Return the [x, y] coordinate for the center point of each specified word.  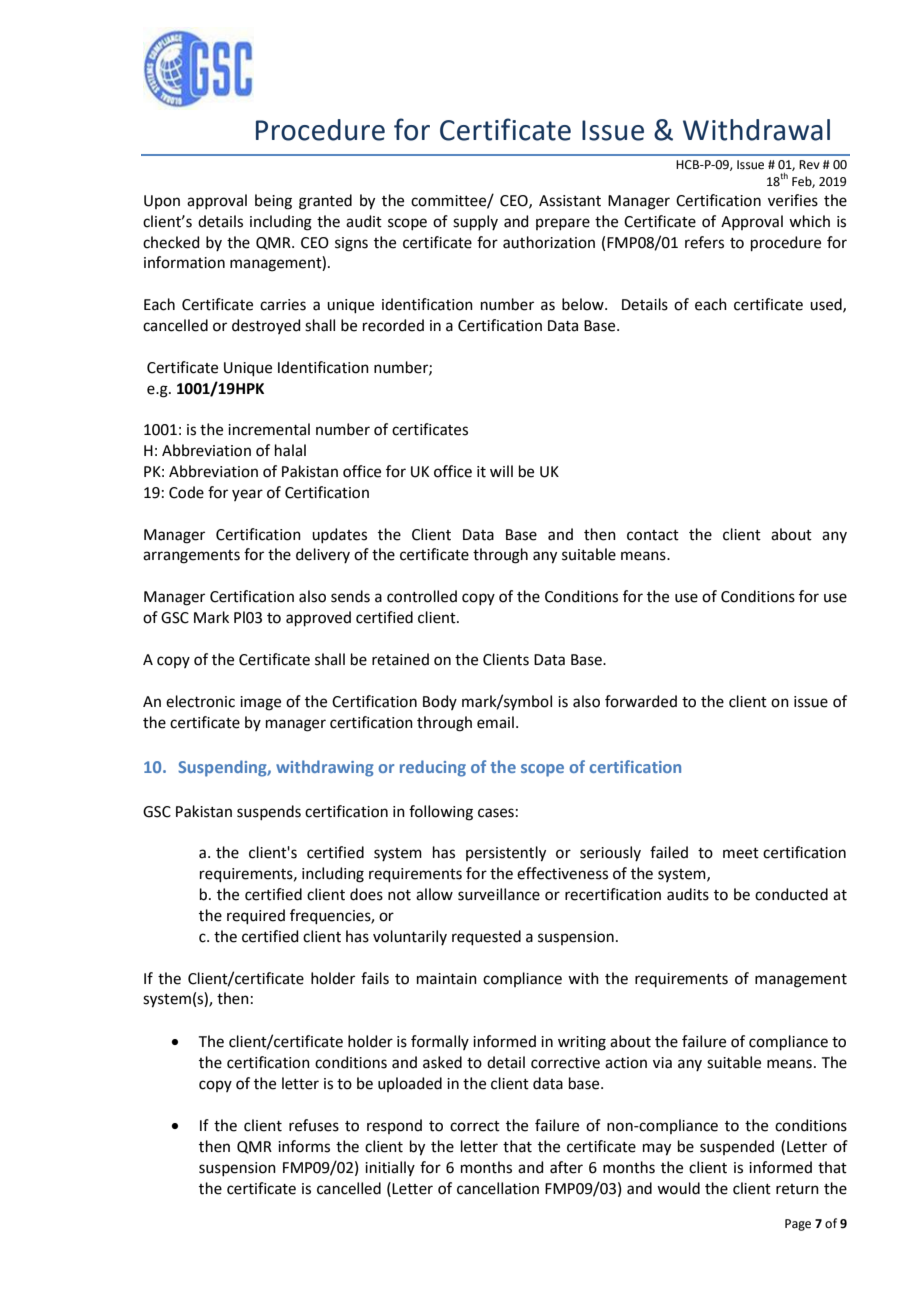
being [273, 202]
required [256, 916]
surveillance [499, 894]
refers [704, 242]
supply [475, 222]
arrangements [191, 557]
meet [741, 853]
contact [653, 535]
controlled [422, 596]
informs [304, 1146]
